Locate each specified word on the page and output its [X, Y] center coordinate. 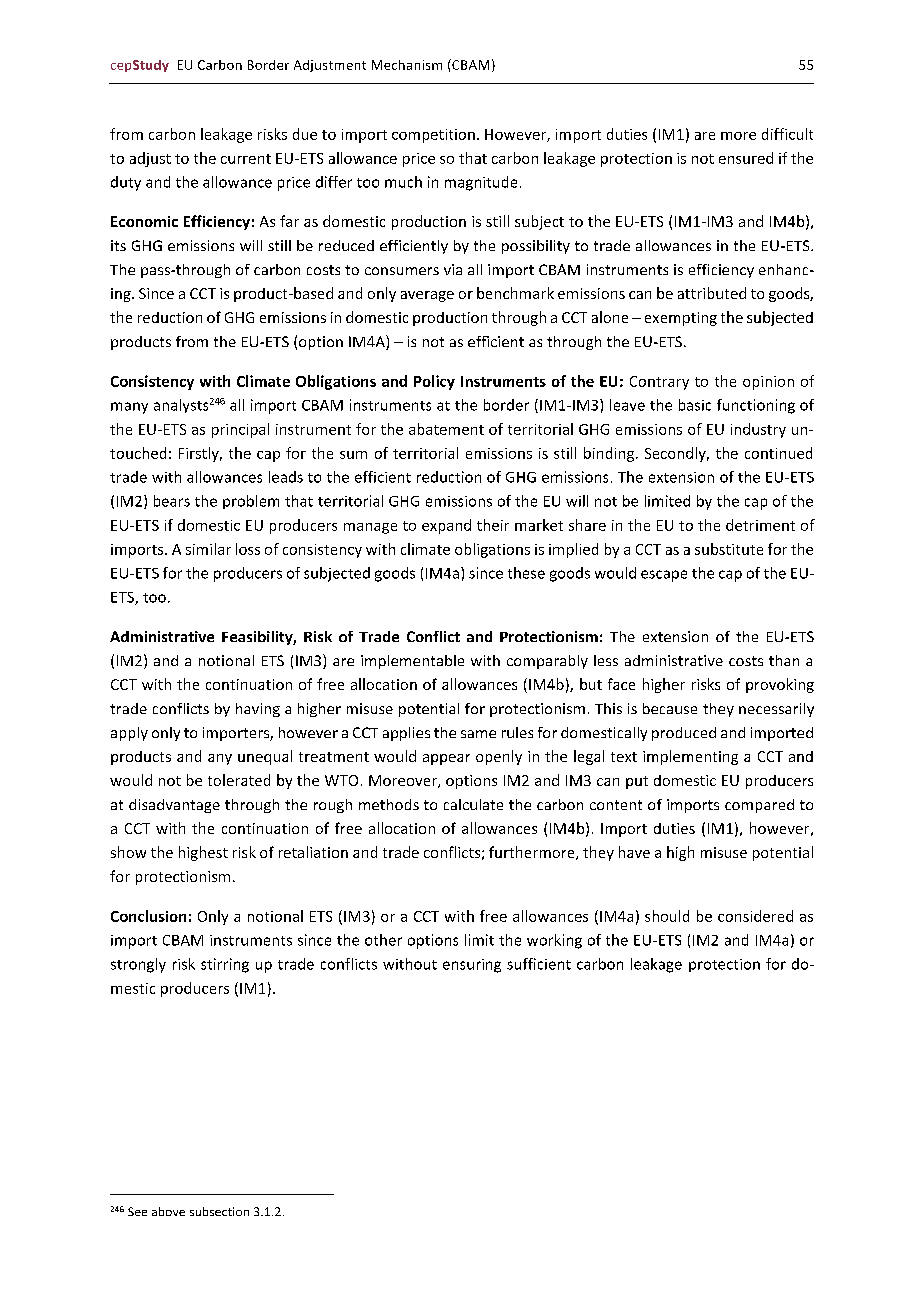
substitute [729, 549]
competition [433, 136]
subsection [219, 1211]
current [246, 159]
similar [208, 549]
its [118, 245]
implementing [690, 757]
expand [446, 526]
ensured [746, 158]
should [667, 916]
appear [446, 759]
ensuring [472, 966]
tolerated [239, 780]
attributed [712, 293]
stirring [225, 965]
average [427, 296]
